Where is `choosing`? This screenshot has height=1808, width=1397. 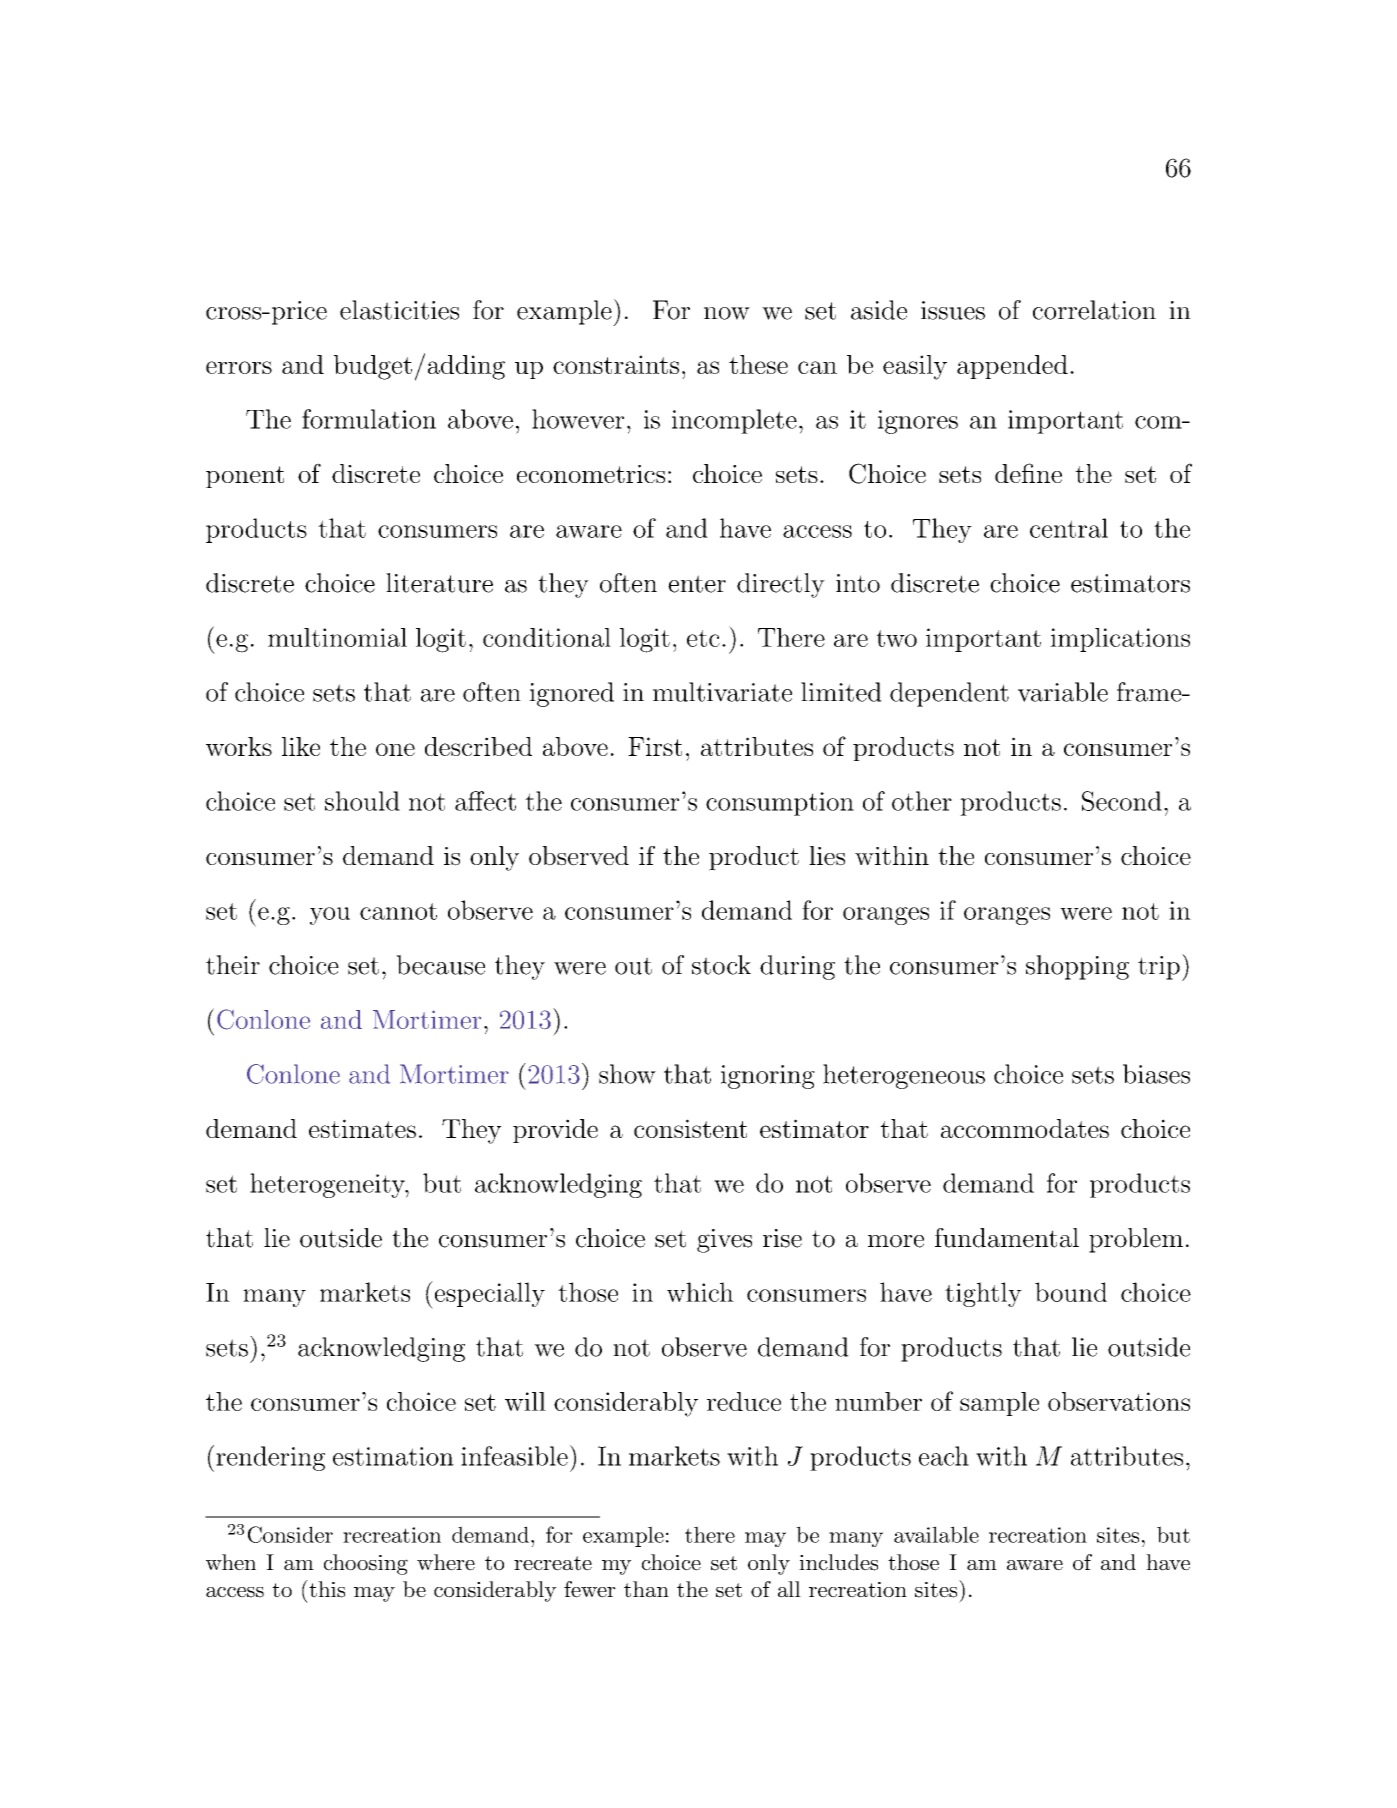
choosing is located at coordinates (366, 1564).
